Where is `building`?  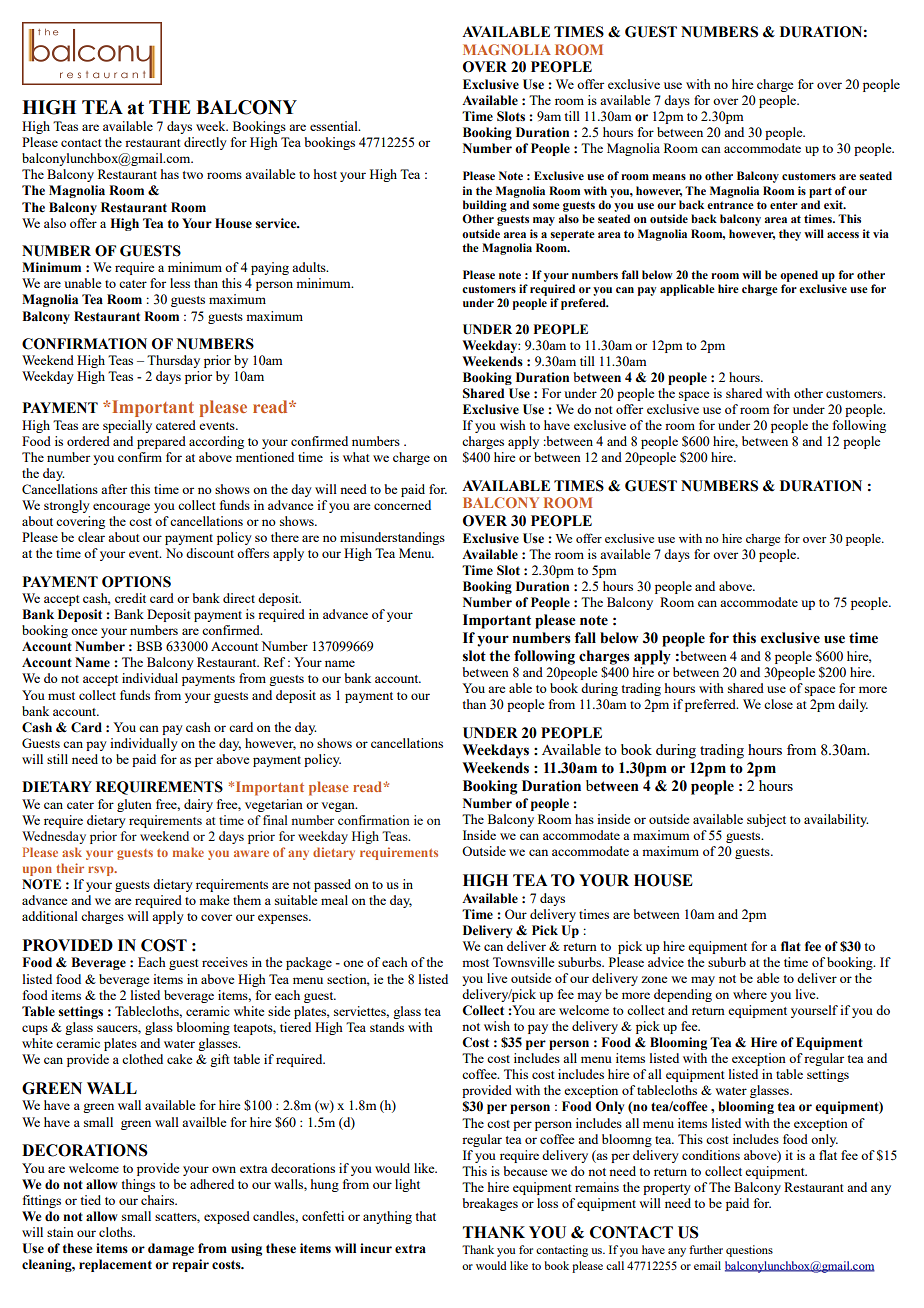 building is located at coordinates (485, 206).
